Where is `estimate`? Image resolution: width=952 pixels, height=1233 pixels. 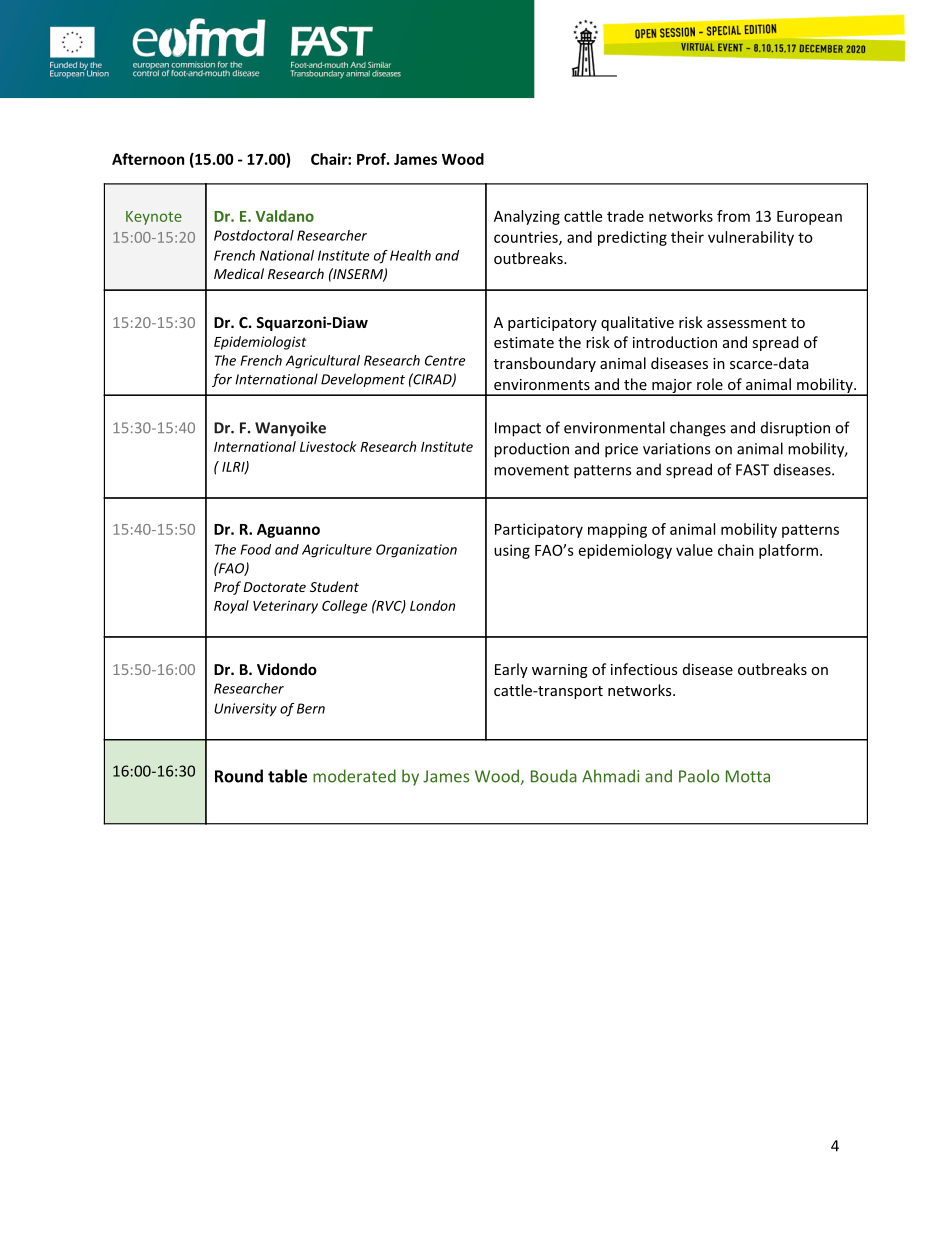
estimate is located at coordinates (524, 342).
